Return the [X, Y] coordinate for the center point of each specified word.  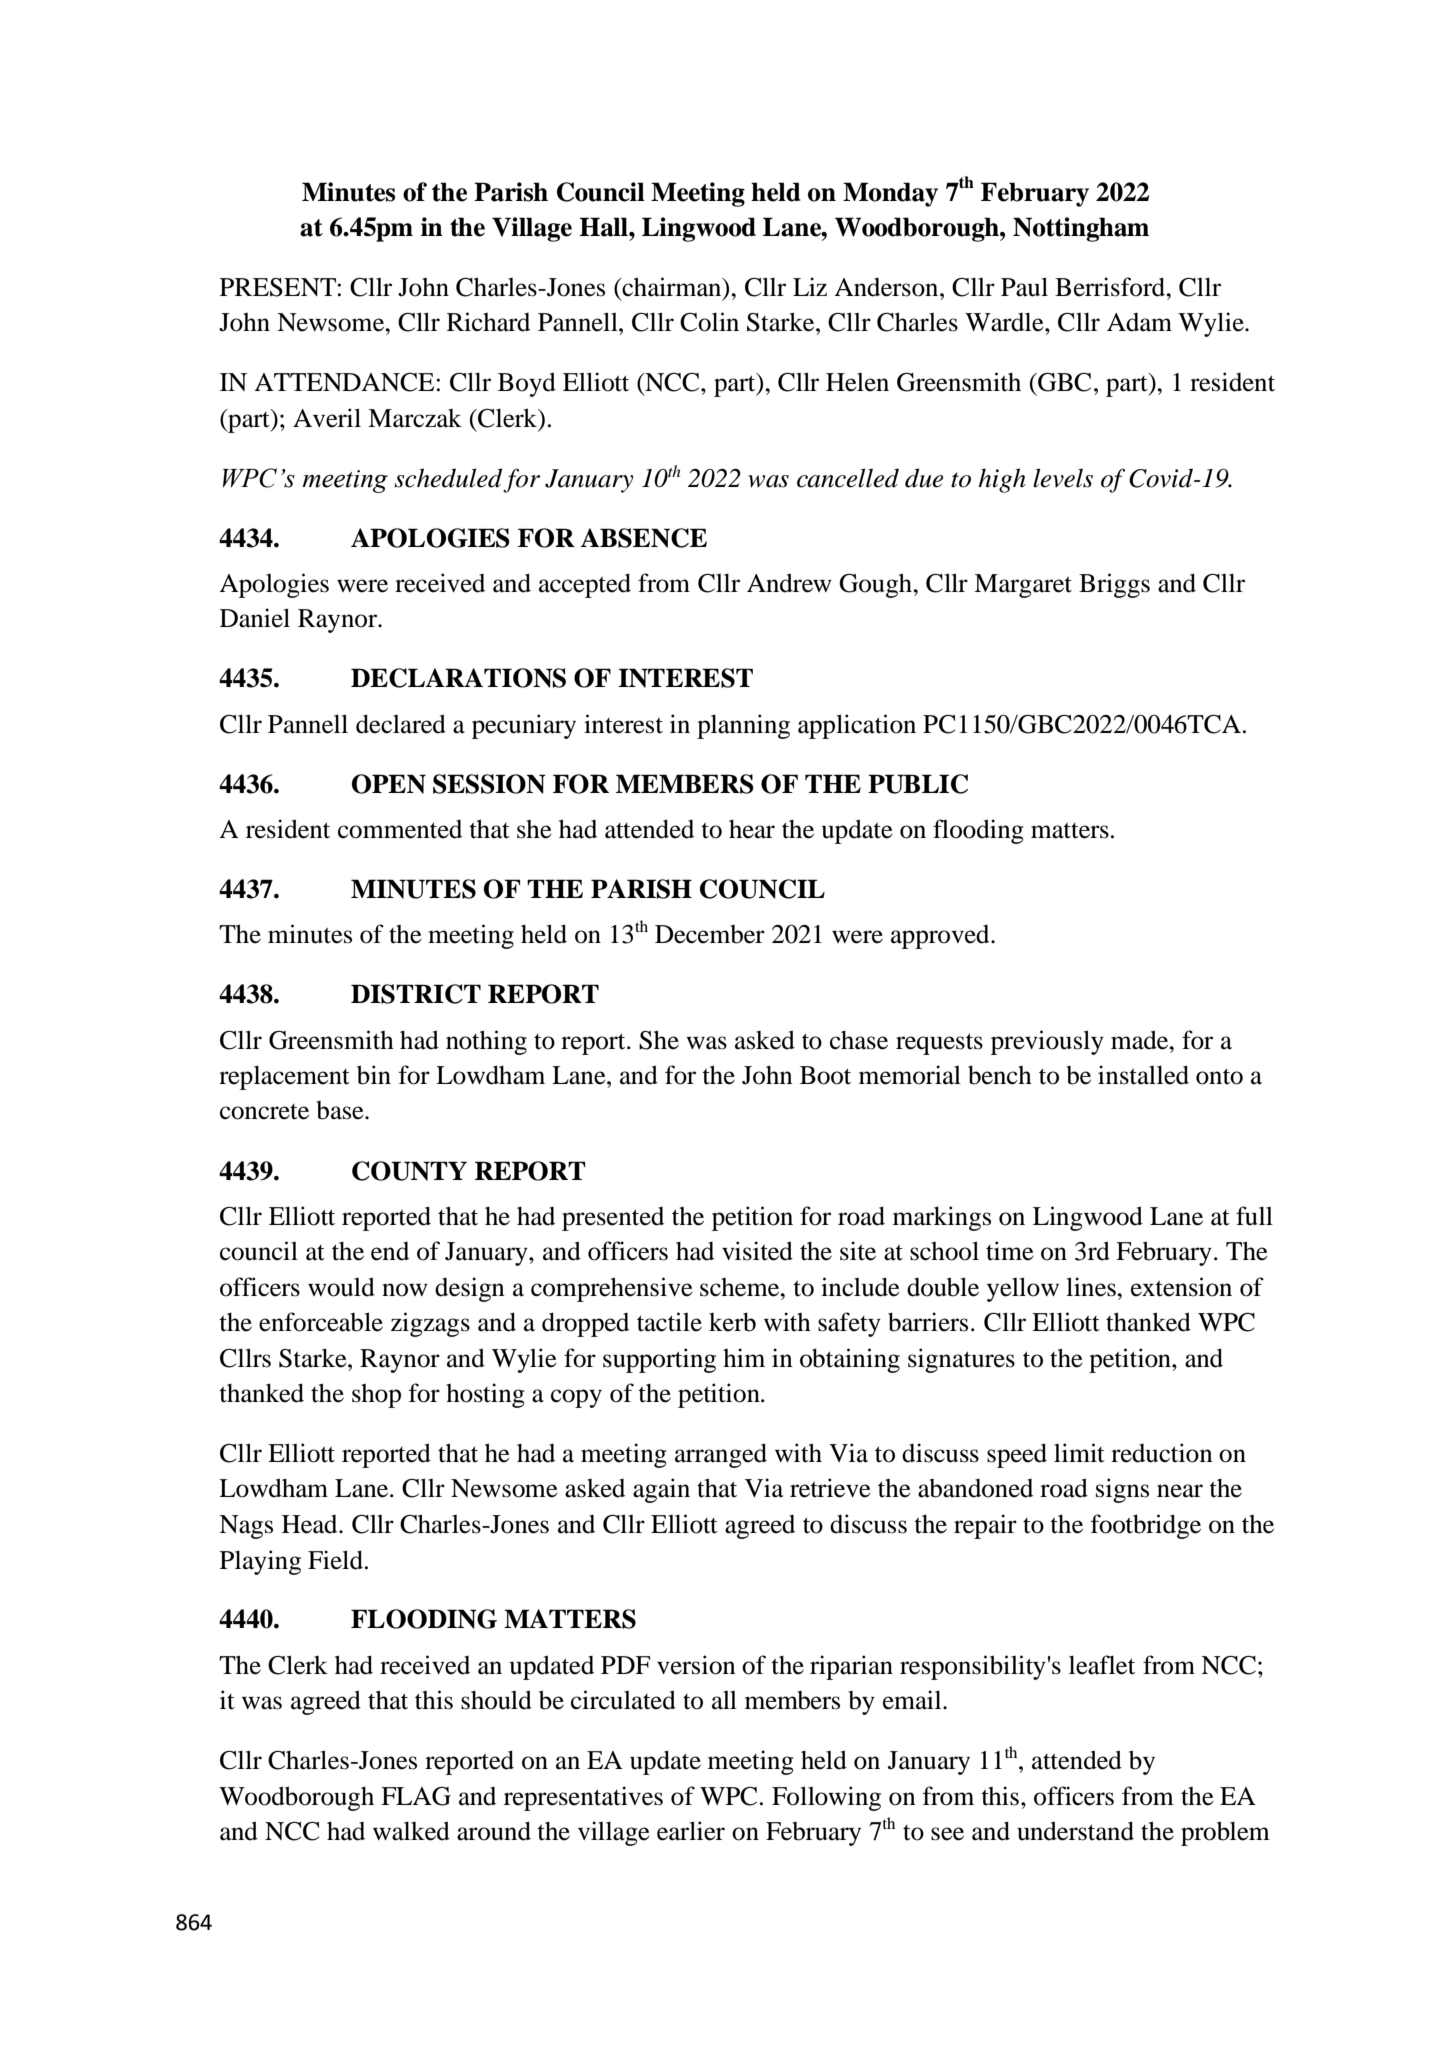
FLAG [416, 1796]
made [1141, 1040]
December [710, 934]
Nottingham [1081, 229]
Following [826, 1798]
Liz [810, 286]
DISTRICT [416, 994]
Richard [488, 322]
